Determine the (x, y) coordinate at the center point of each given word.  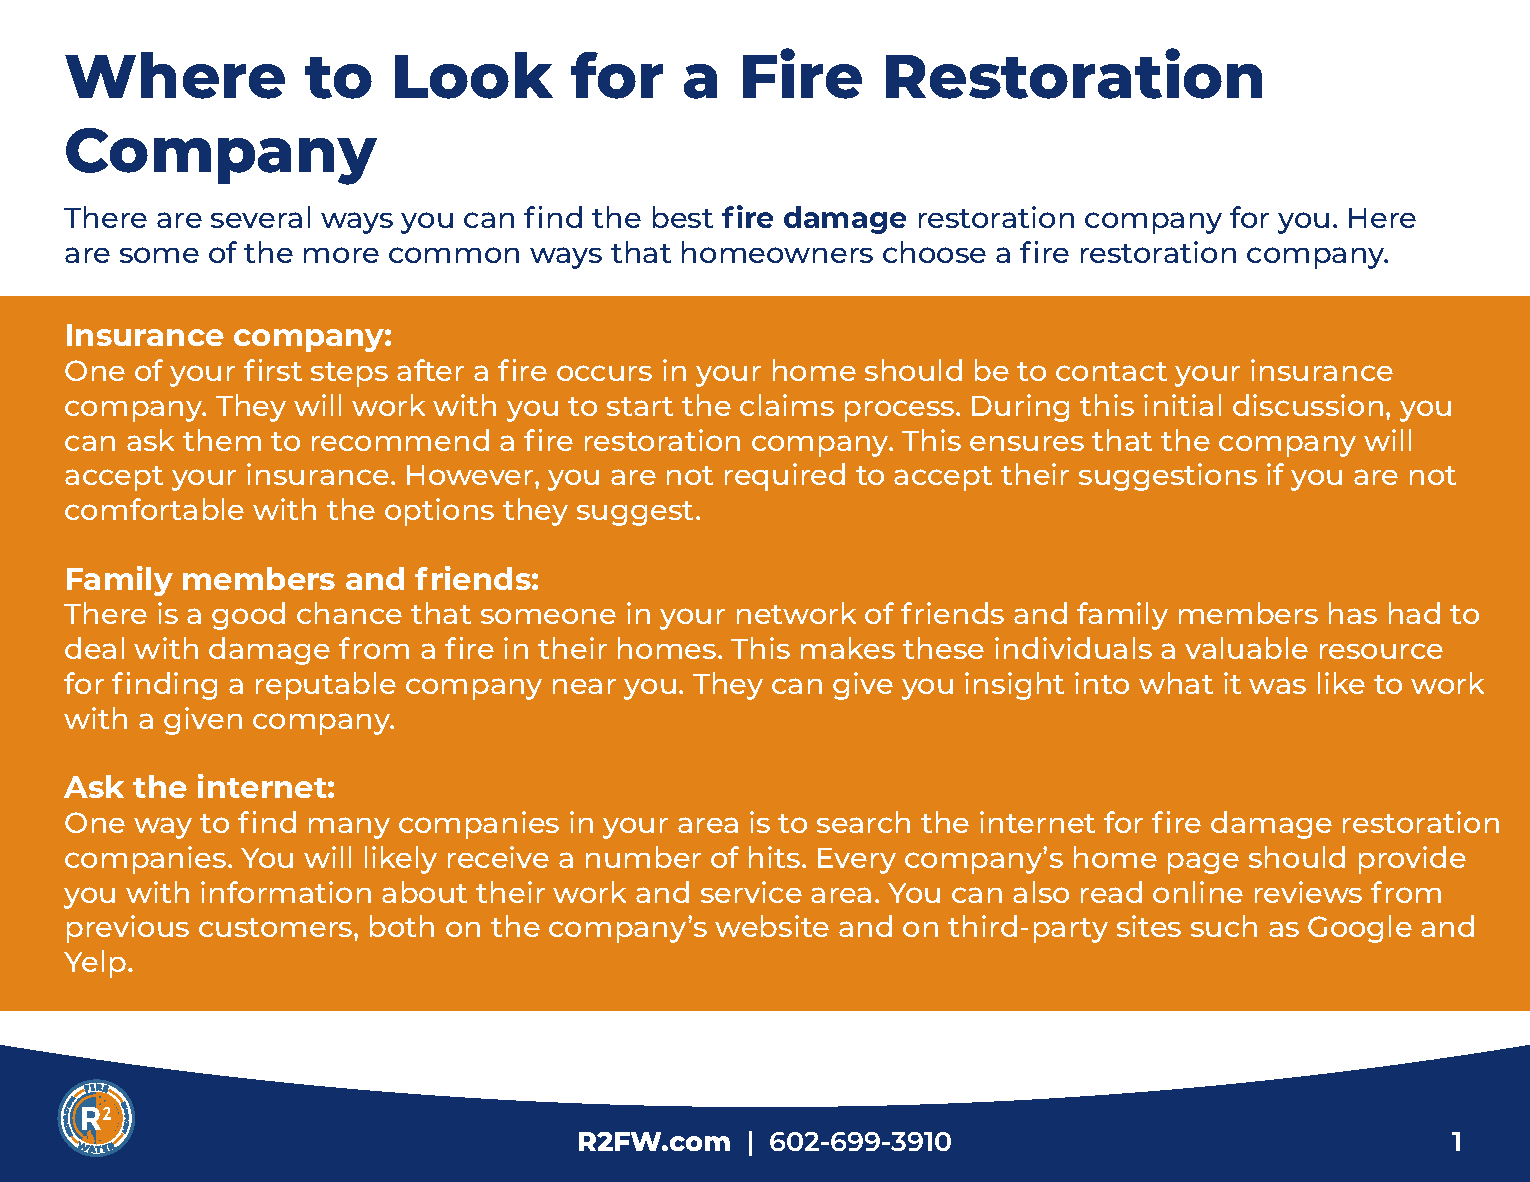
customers (277, 927)
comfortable (154, 509)
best (683, 217)
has (1353, 613)
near (584, 686)
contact (1111, 371)
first (273, 370)
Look (474, 75)
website (772, 926)
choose (934, 252)
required (785, 477)
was (1277, 686)
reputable (326, 686)
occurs (604, 373)
